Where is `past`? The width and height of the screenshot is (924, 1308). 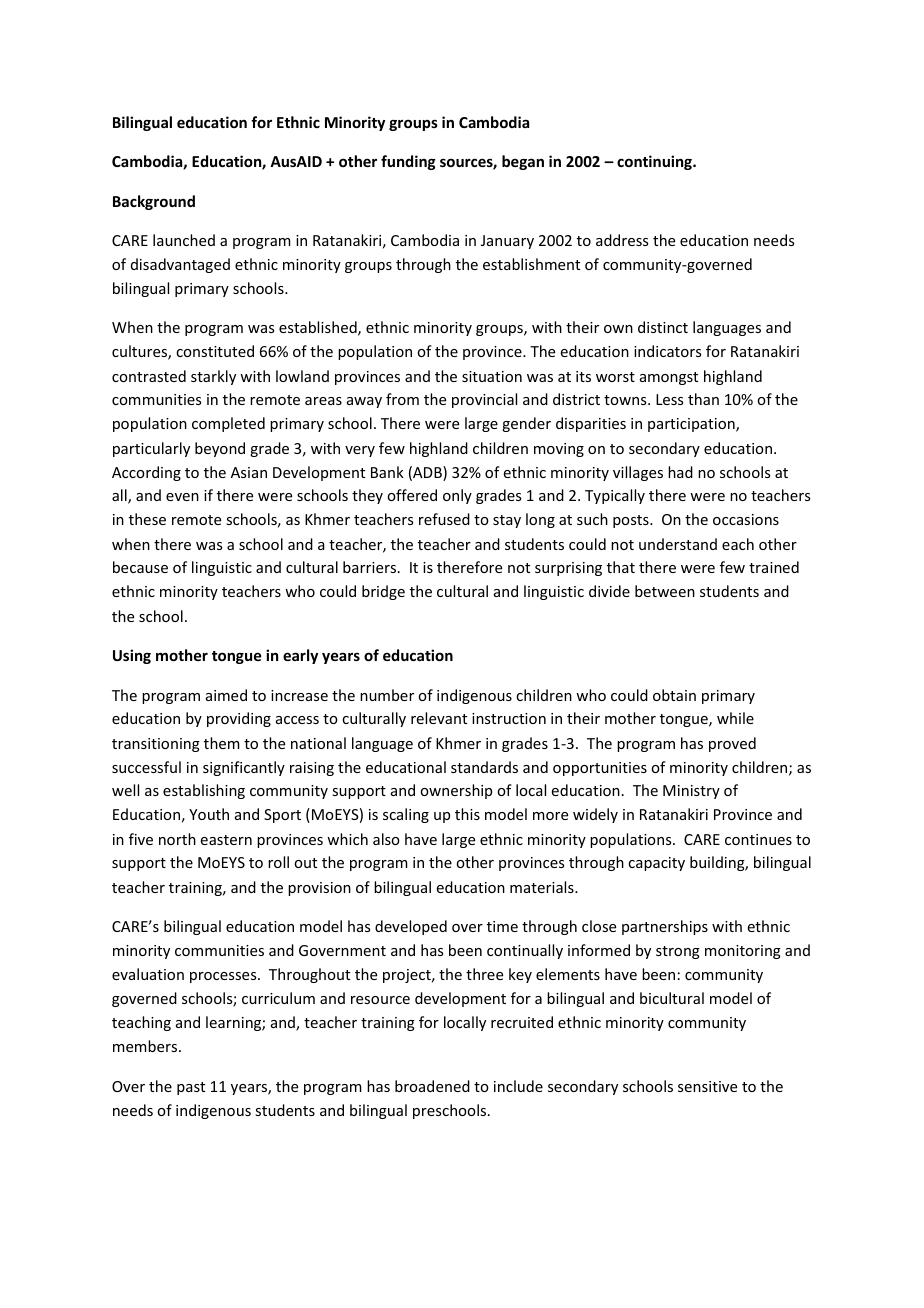 past is located at coordinates (191, 1088).
